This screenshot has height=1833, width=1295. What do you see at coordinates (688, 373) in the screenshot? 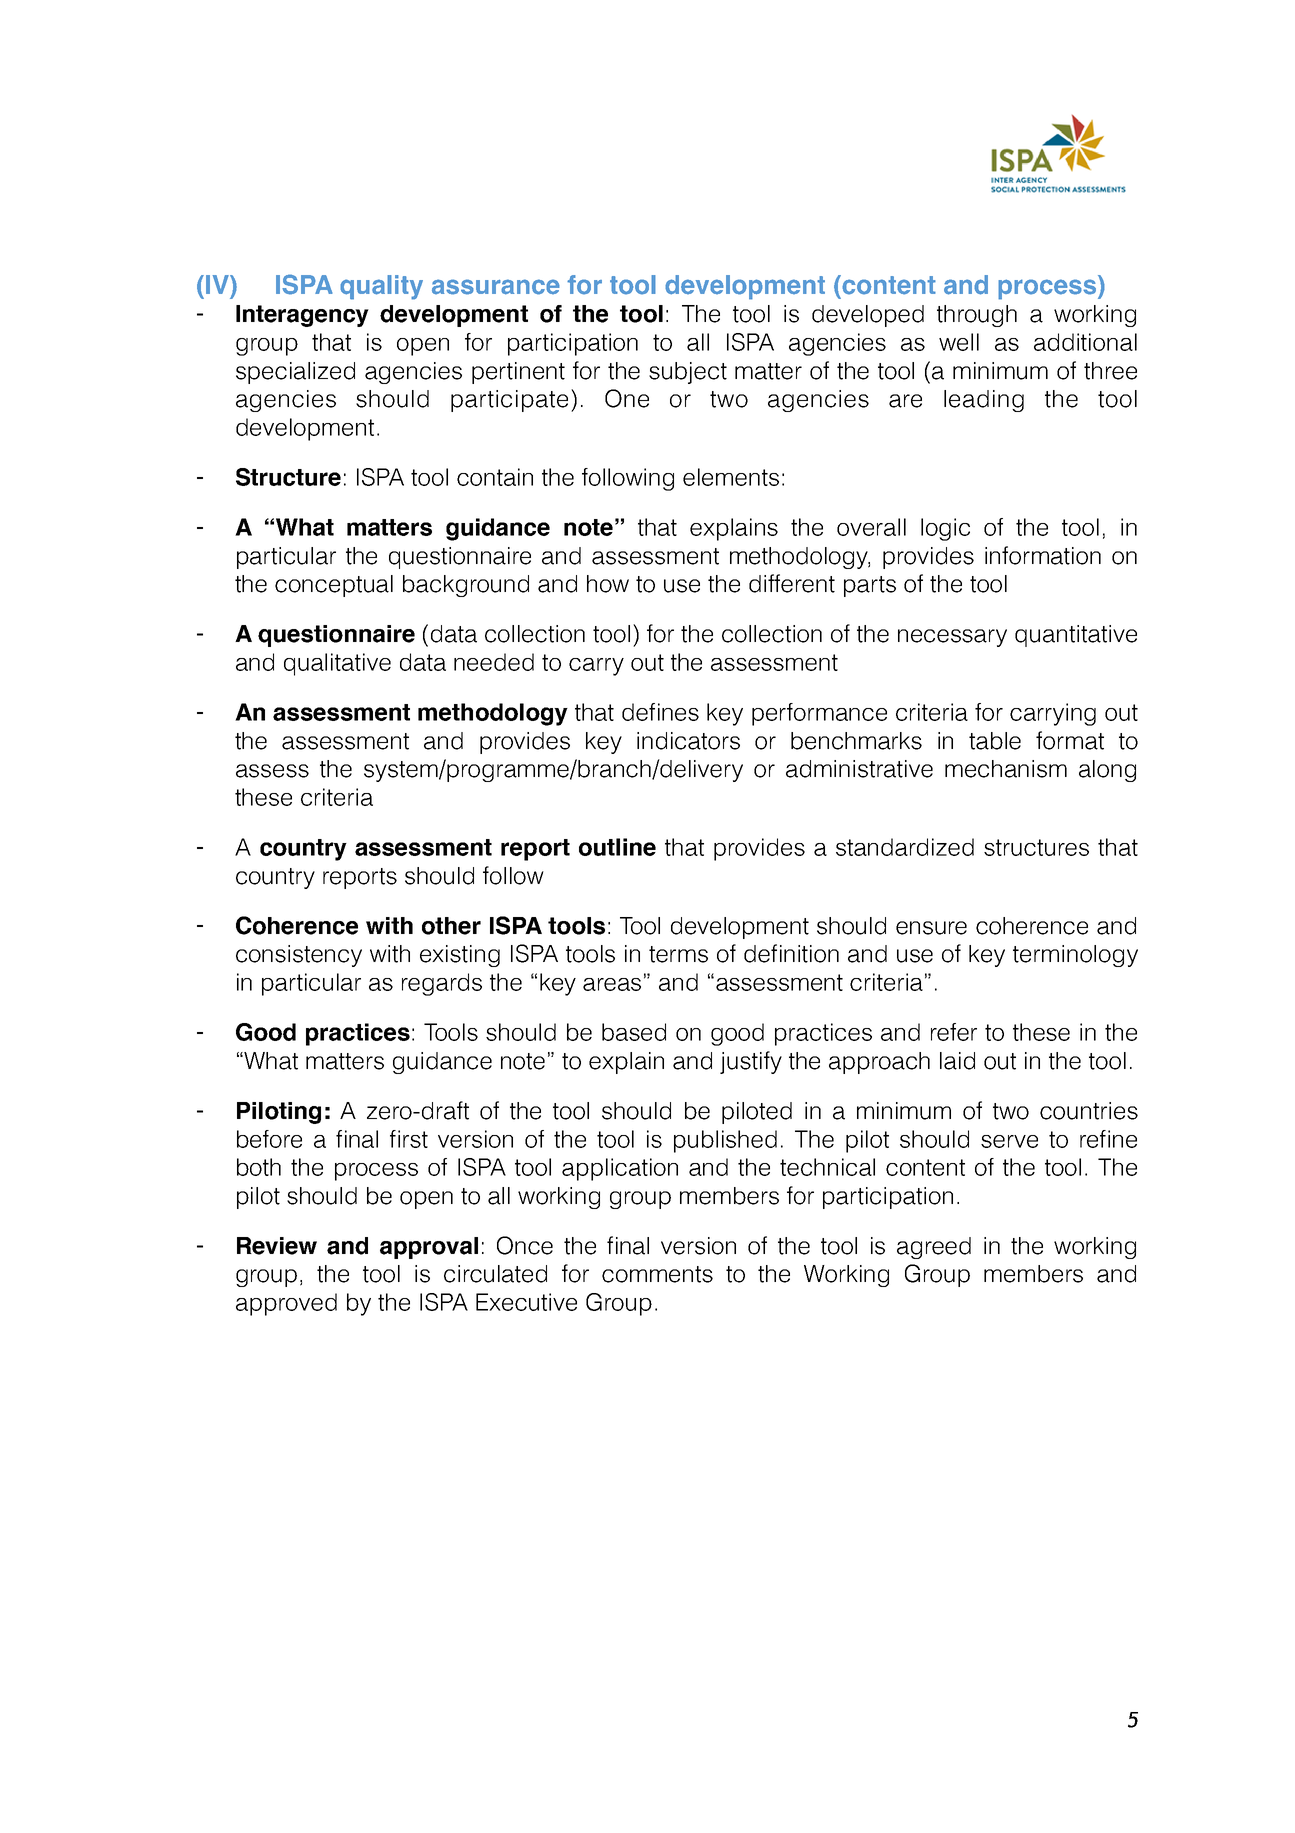
I see `subject` at bounding box center [688, 373].
